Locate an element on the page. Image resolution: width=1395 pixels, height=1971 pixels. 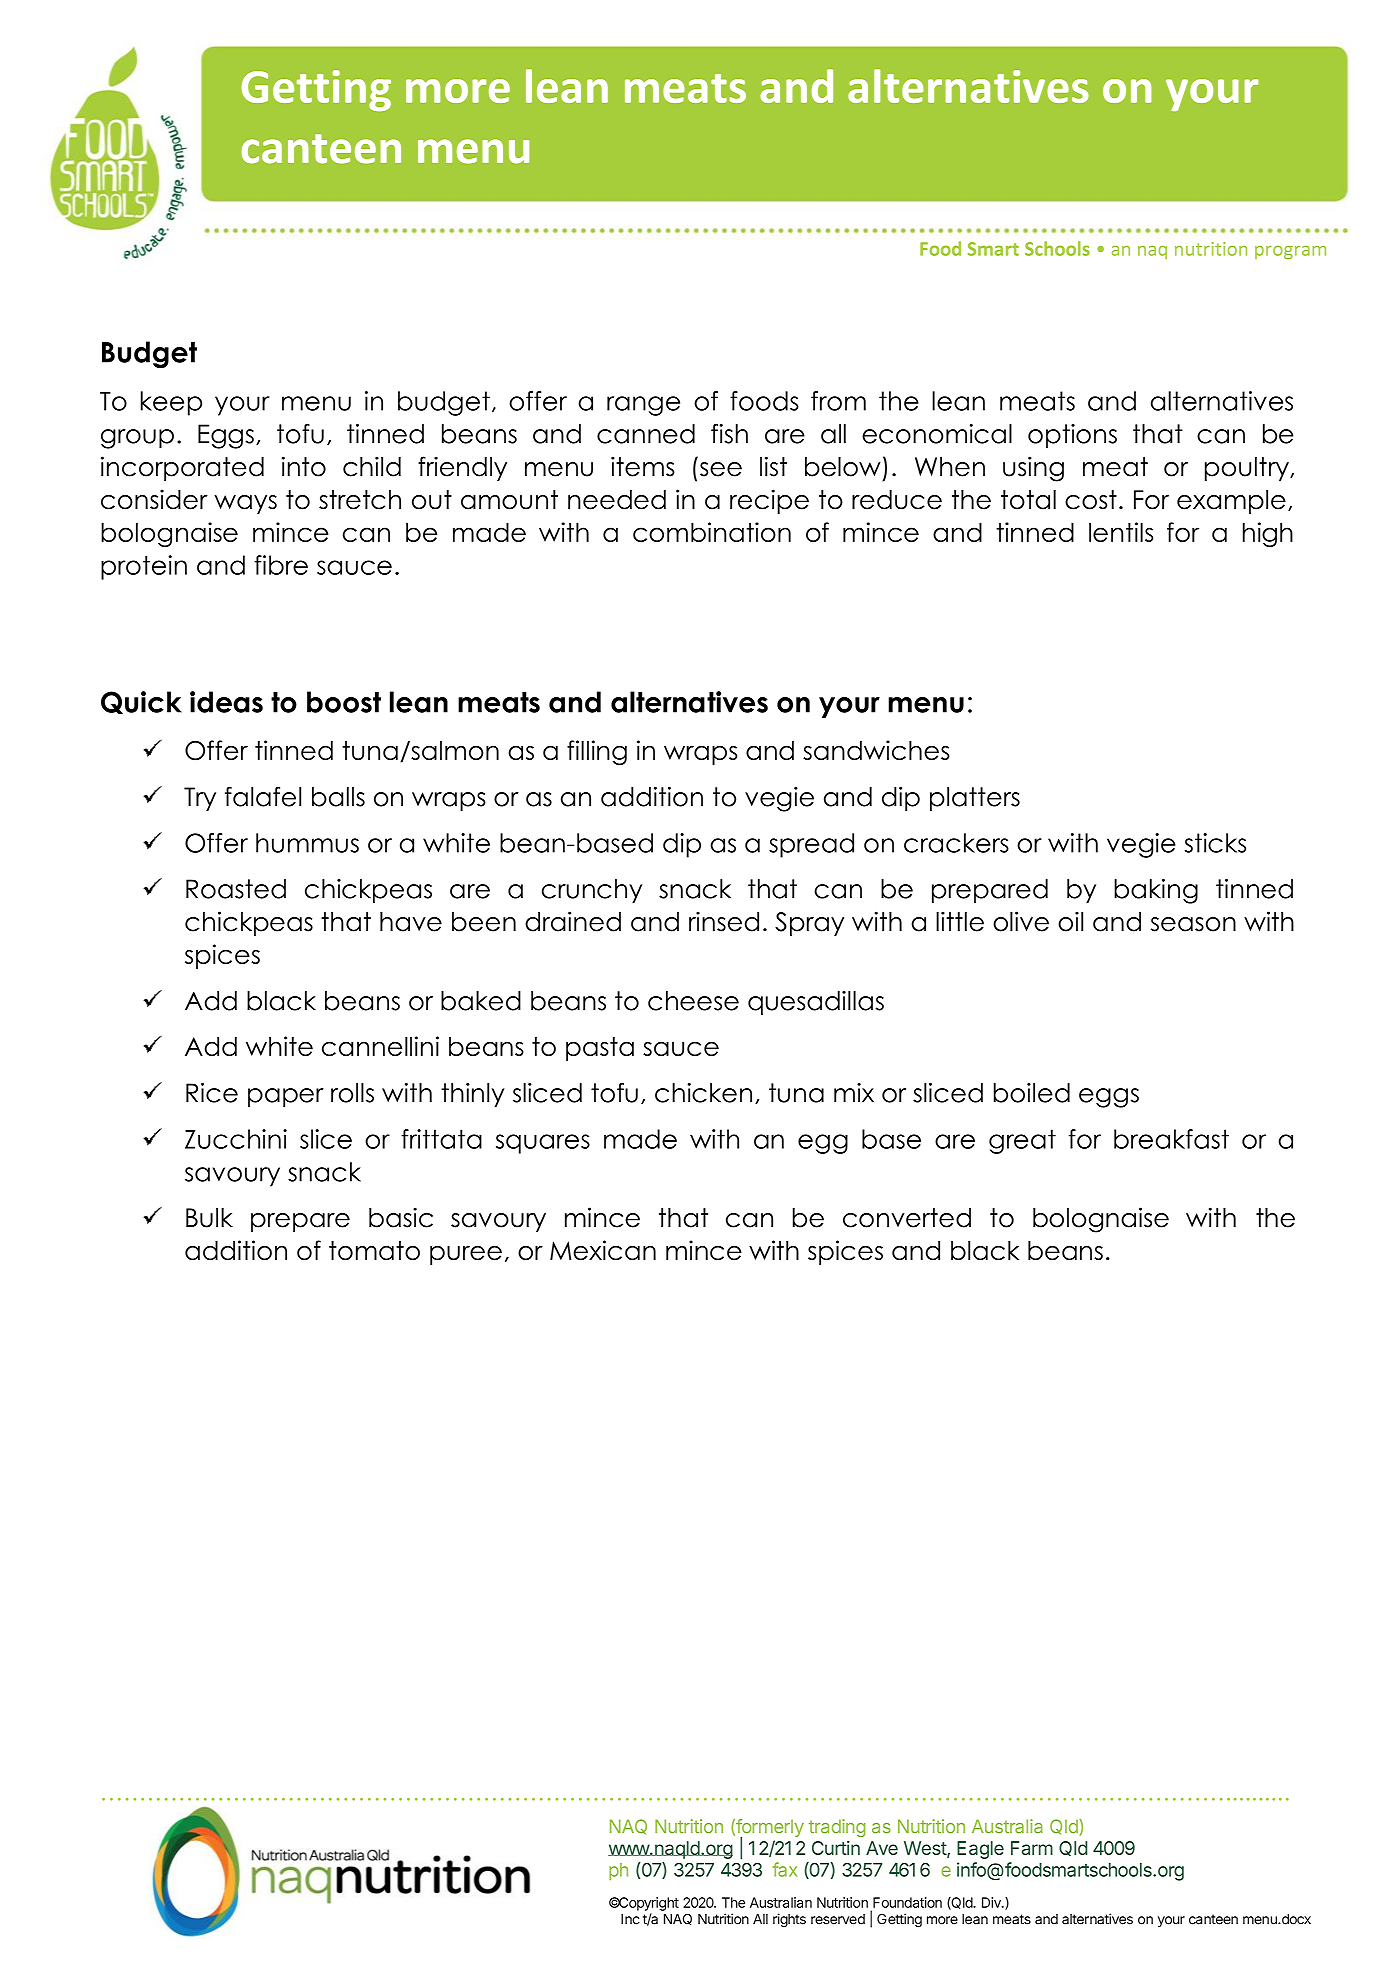
program is located at coordinates (1290, 252).
